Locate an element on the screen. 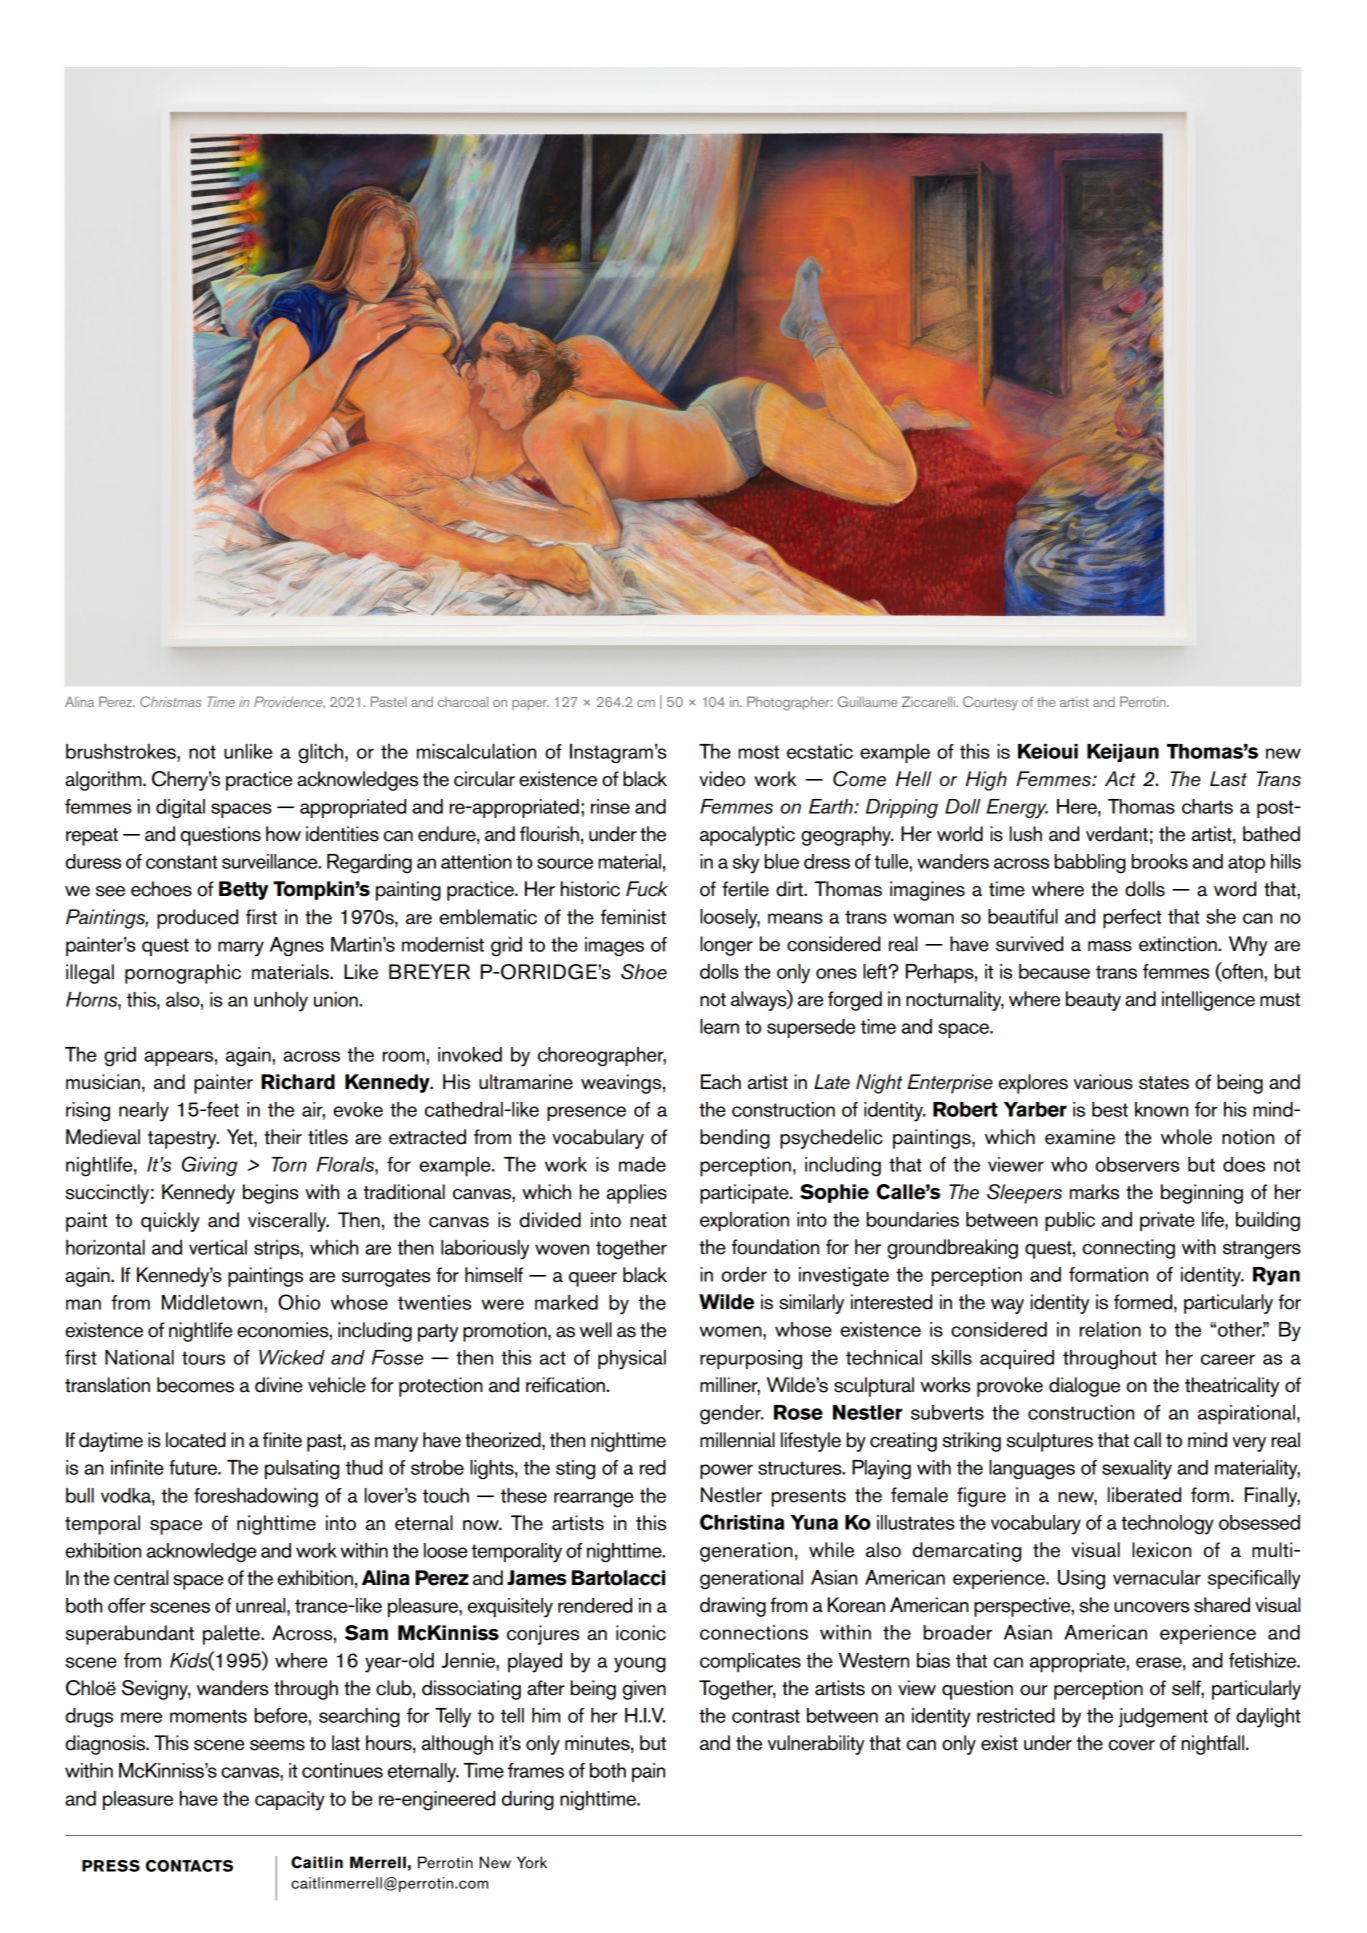  CONTACTS is located at coordinates (189, 1865).
